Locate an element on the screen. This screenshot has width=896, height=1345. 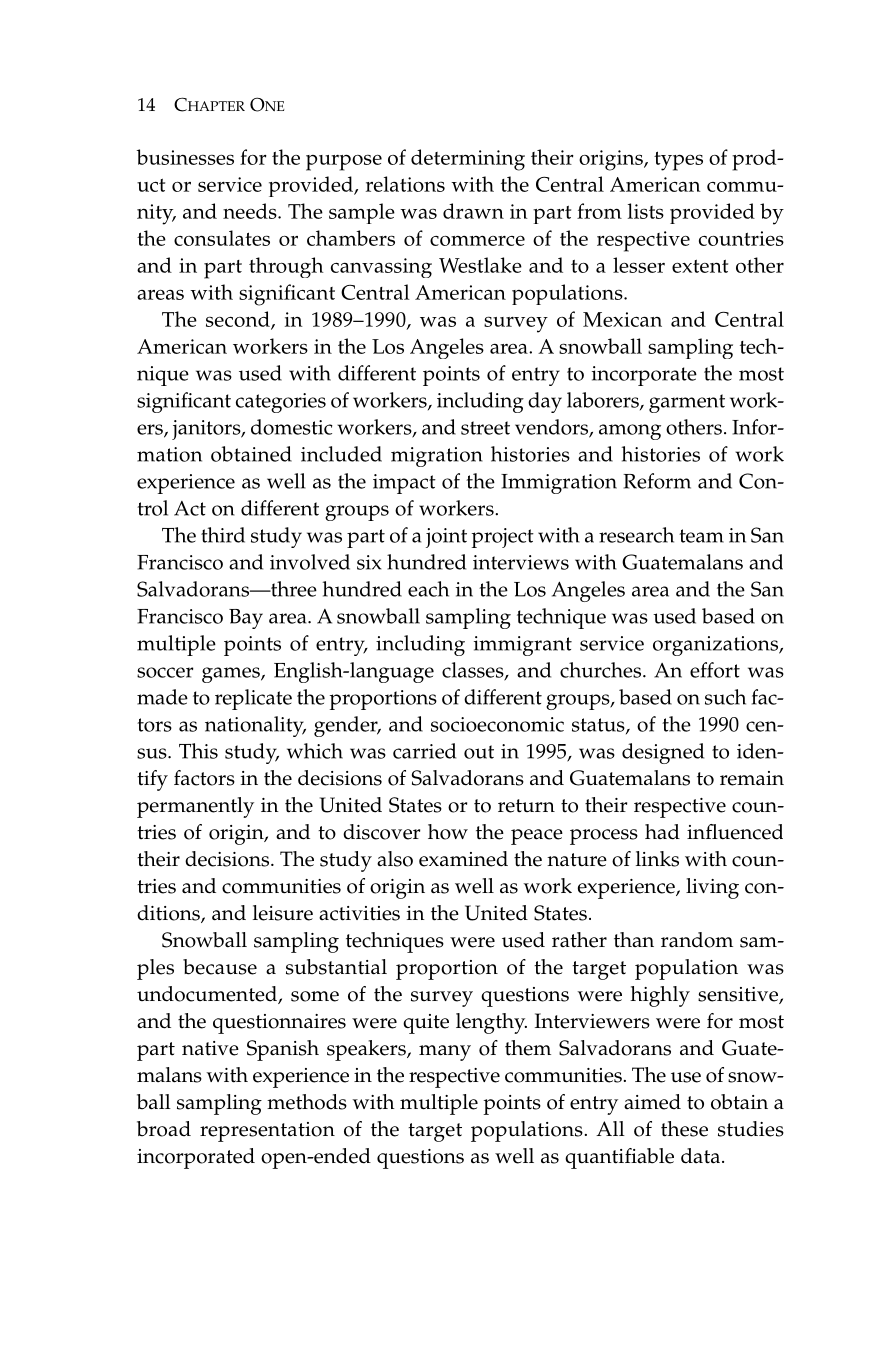
needs is located at coordinates (251, 211).
